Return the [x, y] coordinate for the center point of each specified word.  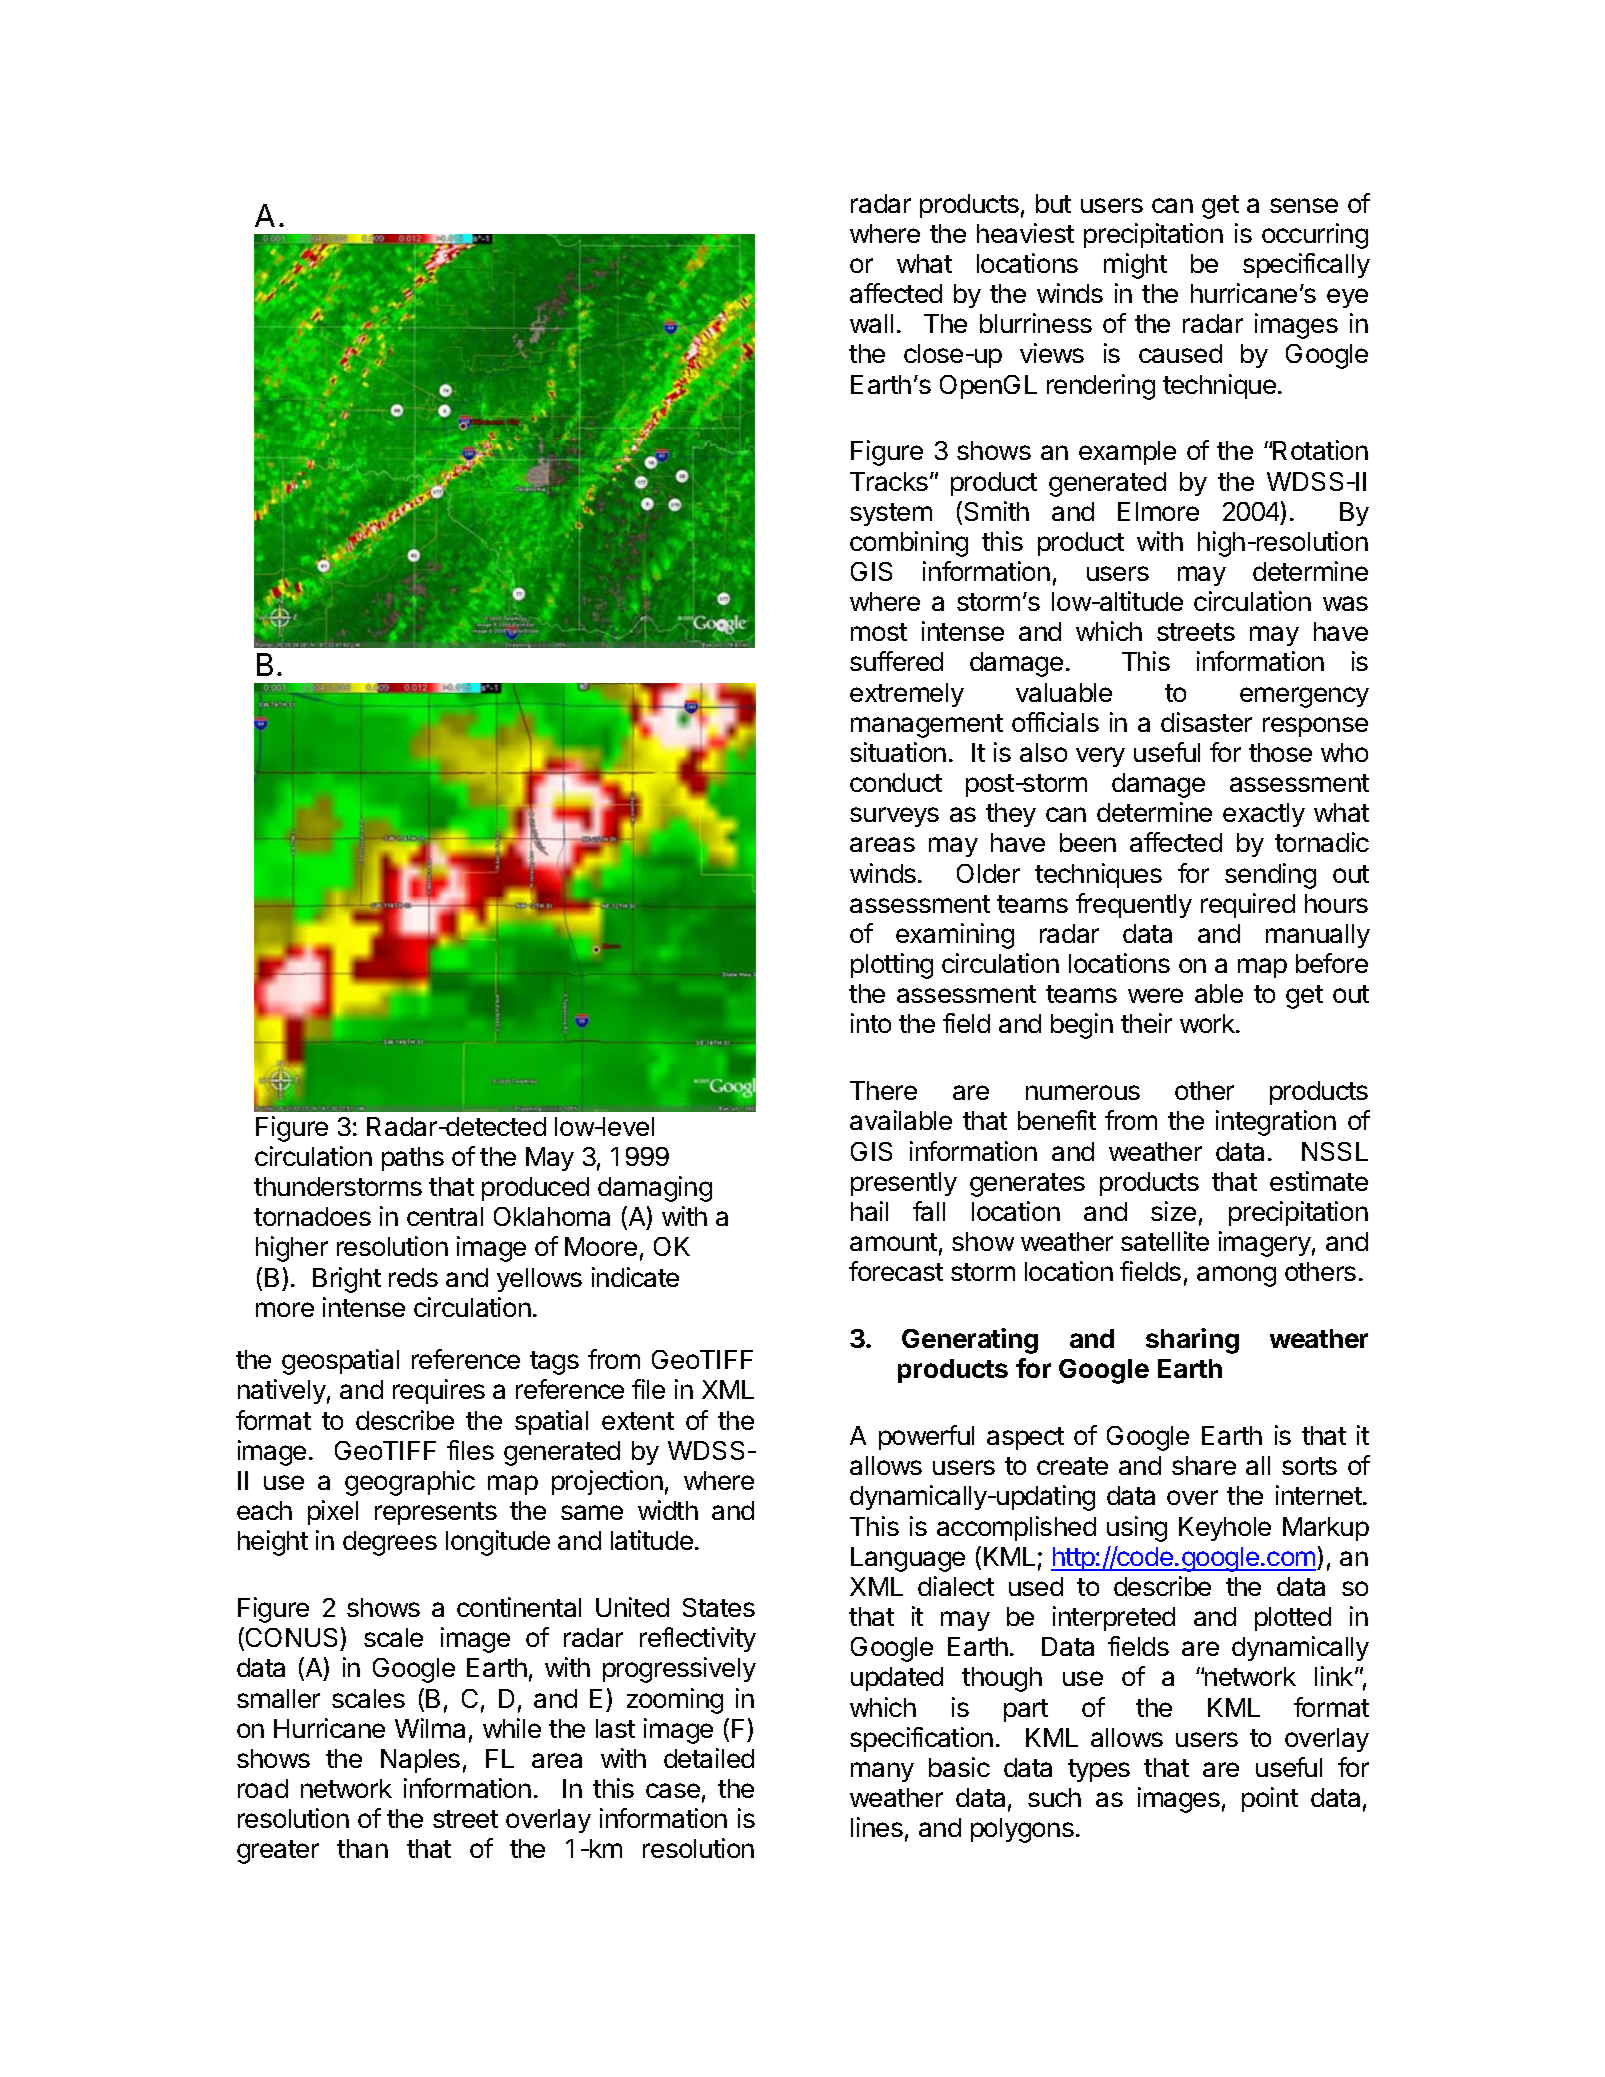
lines [877, 1827]
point [1270, 1799]
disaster [1206, 722]
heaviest [1025, 233]
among [1236, 1276]
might [1135, 266]
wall [871, 323]
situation [898, 752]
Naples [420, 1761]
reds [413, 1277]
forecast [896, 1271]
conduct [896, 782]
